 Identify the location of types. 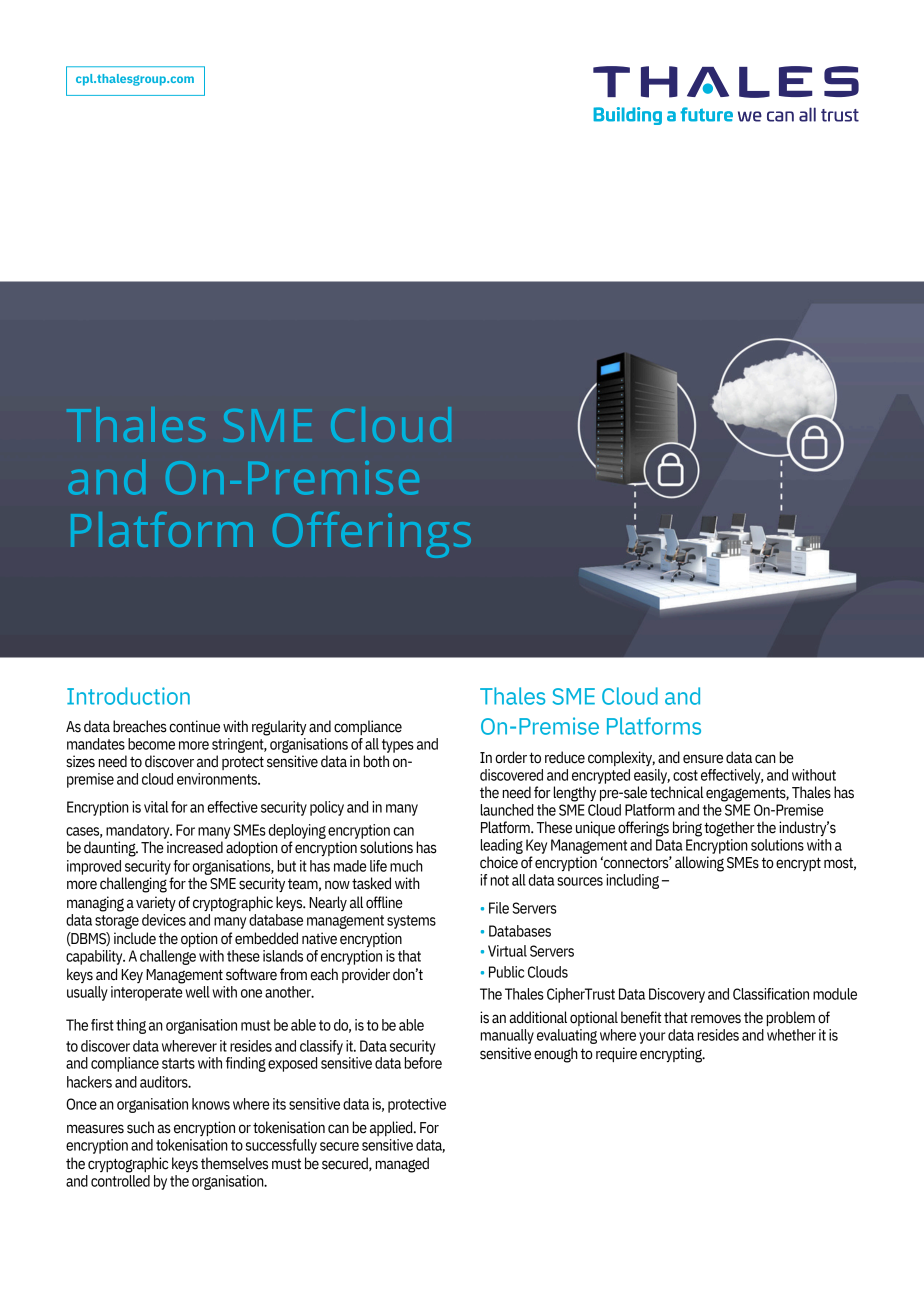
(398, 746).
